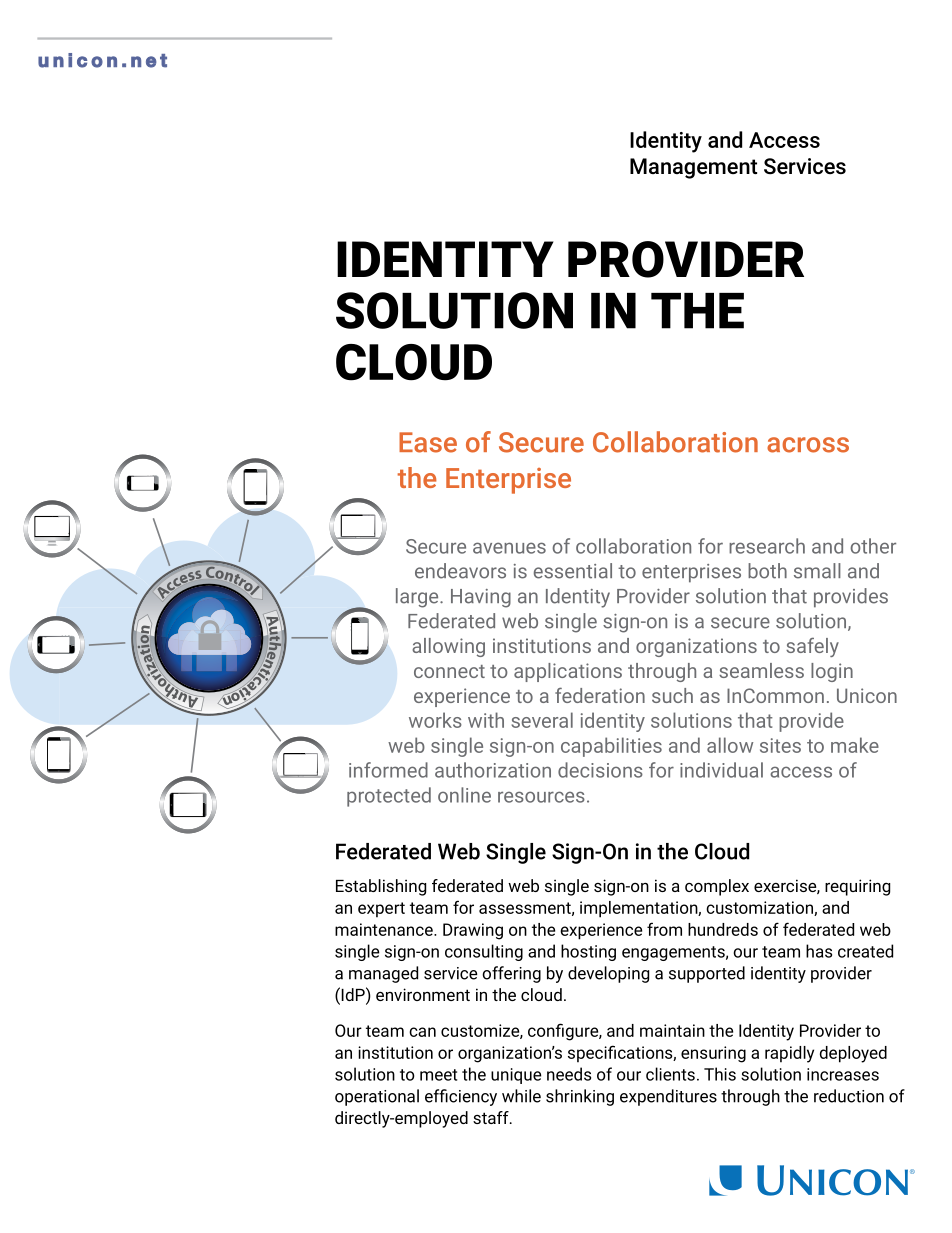  What do you see at coordinates (857, 887) in the screenshot?
I see `requiring` at bounding box center [857, 887].
